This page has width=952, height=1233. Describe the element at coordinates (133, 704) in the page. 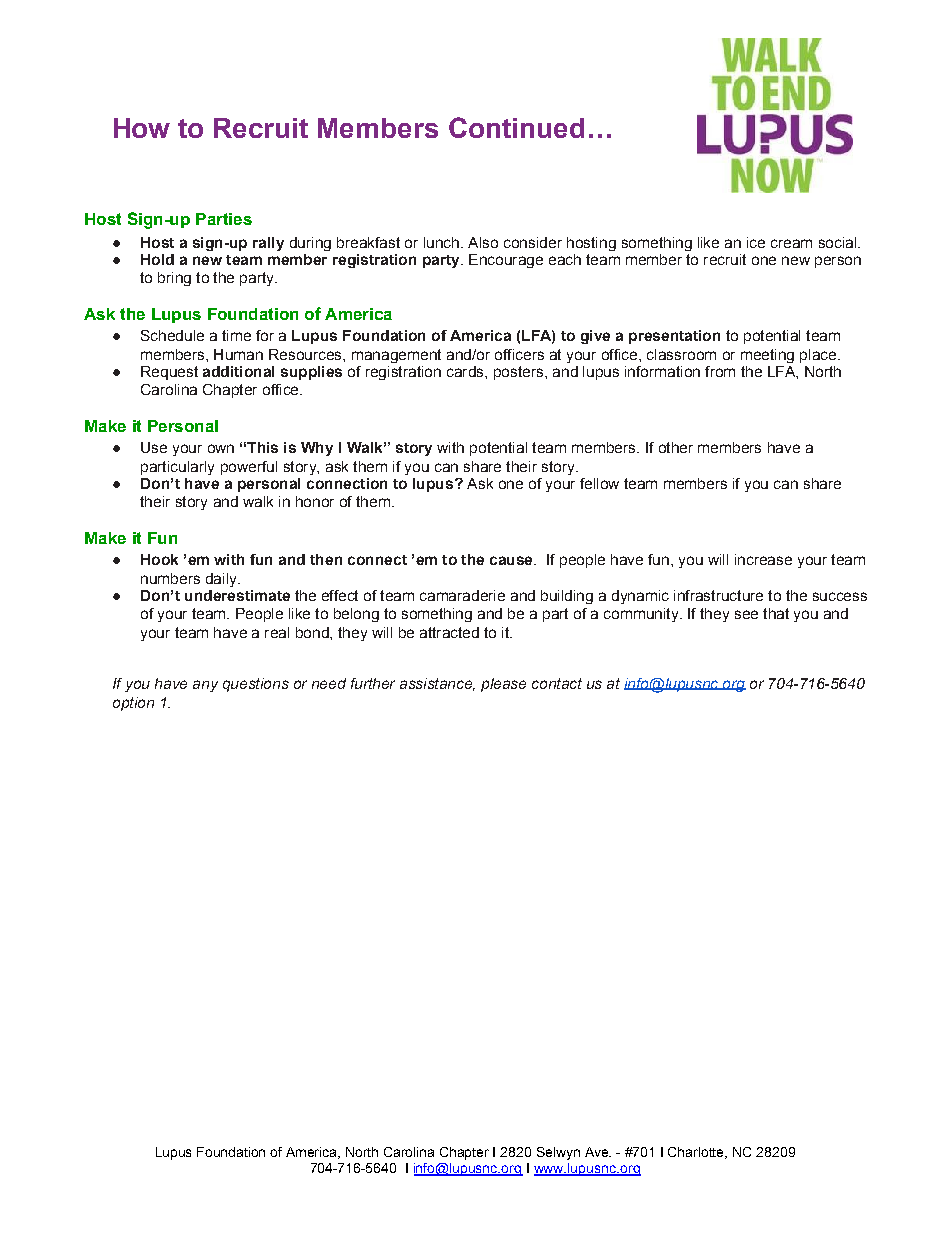

I see `option` at that location.
